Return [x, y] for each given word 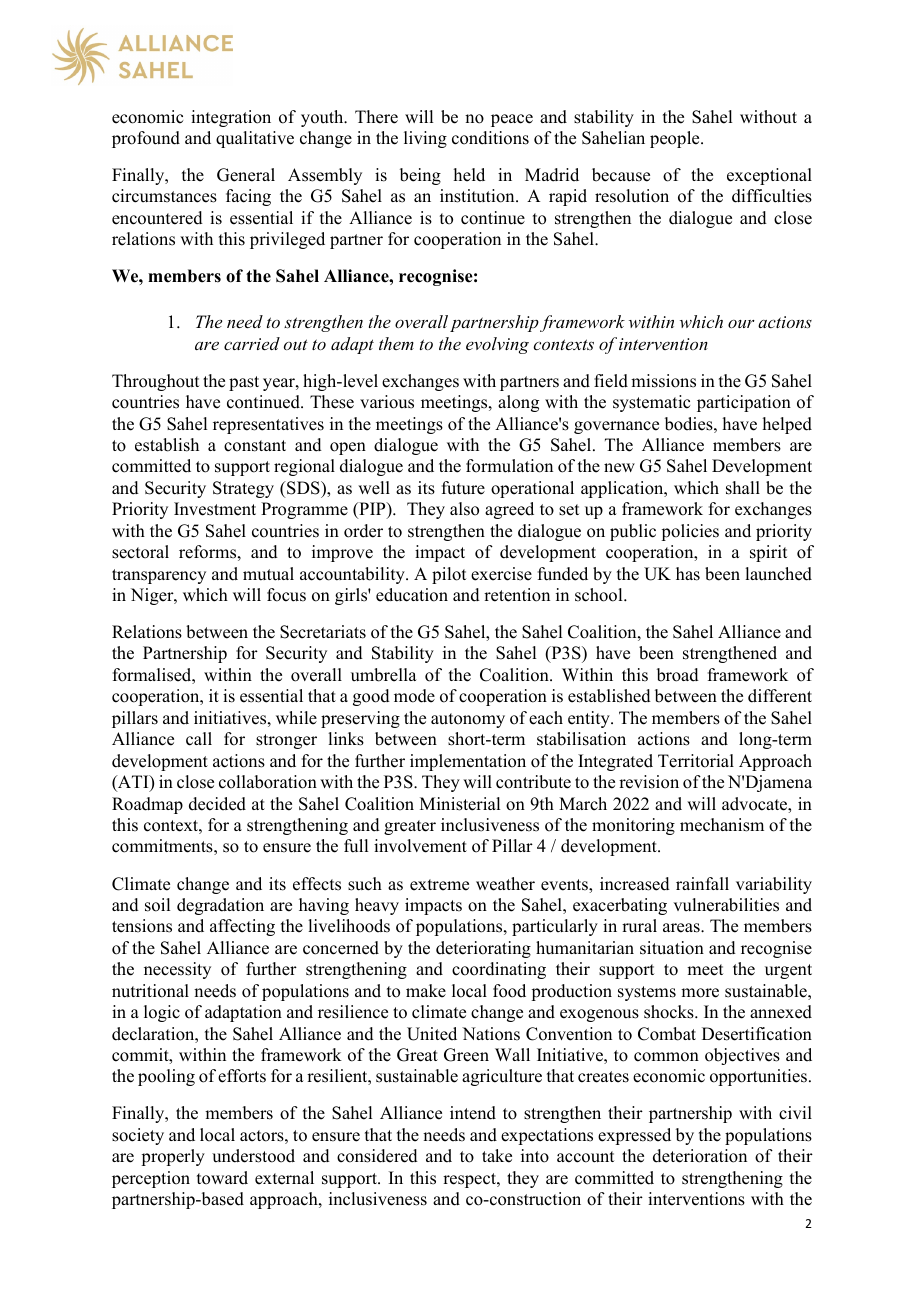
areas [682, 928]
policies [690, 532]
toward [222, 1178]
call [199, 739]
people [676, 139]
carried [252, 343]
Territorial [696, 761]
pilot [449, 575]
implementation [468, 762]
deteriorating [483, 949]
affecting [242, 927]
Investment [215, 509]
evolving [497, 345]
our [741, 324]
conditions [490, 138]
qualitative [255, 139]
